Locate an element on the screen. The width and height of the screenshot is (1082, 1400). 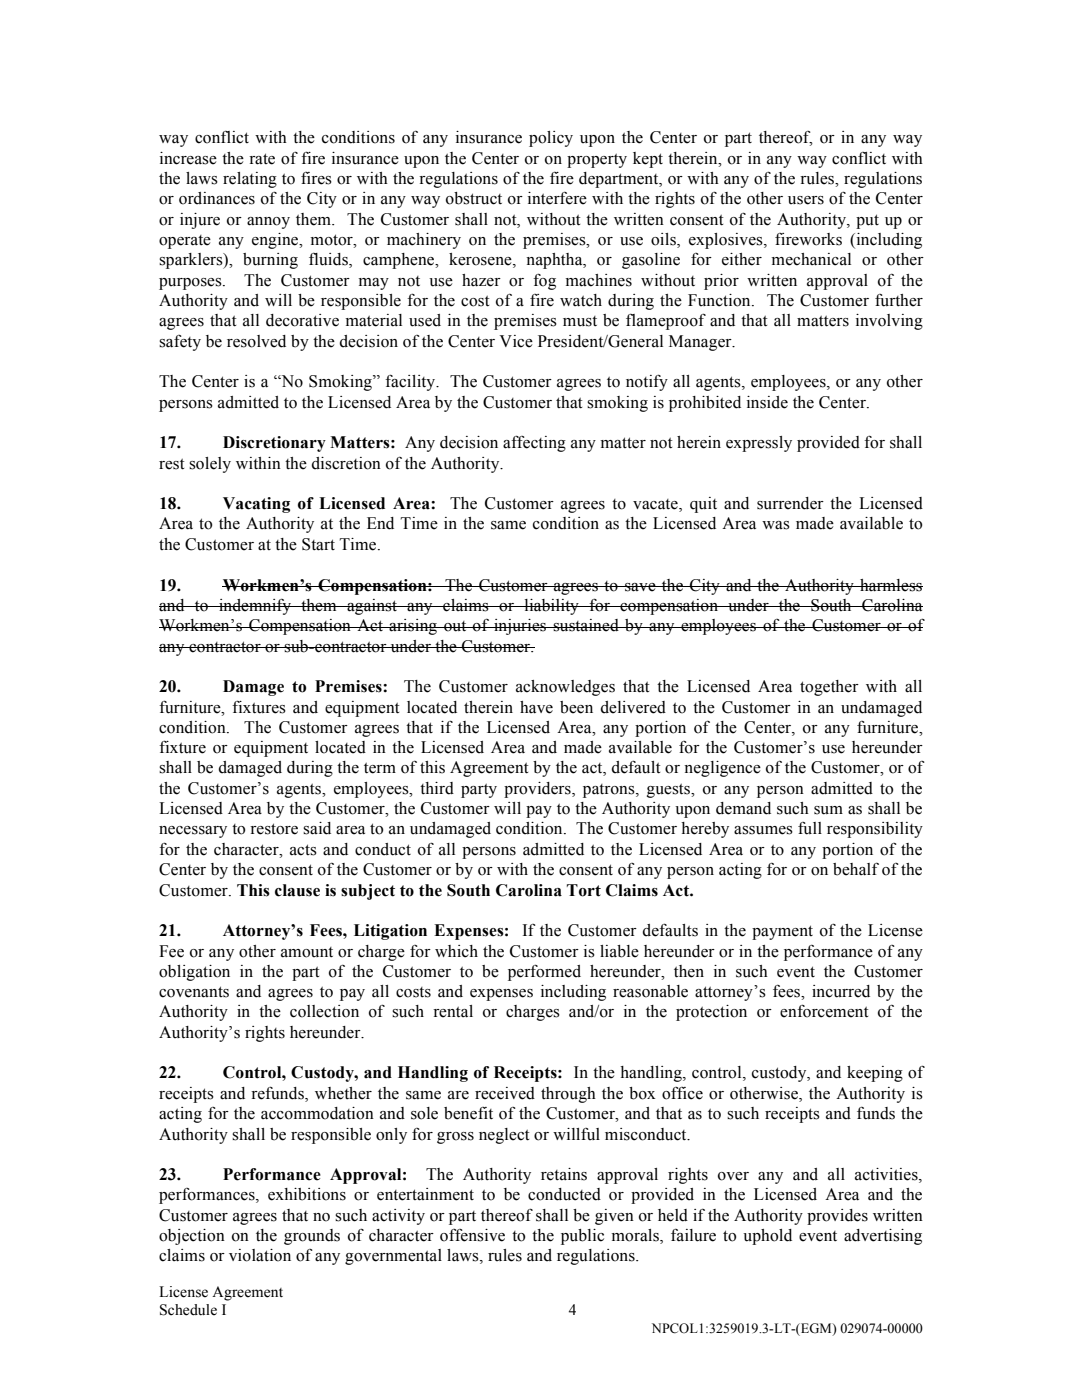
term is located at coordinates (380, 768).
